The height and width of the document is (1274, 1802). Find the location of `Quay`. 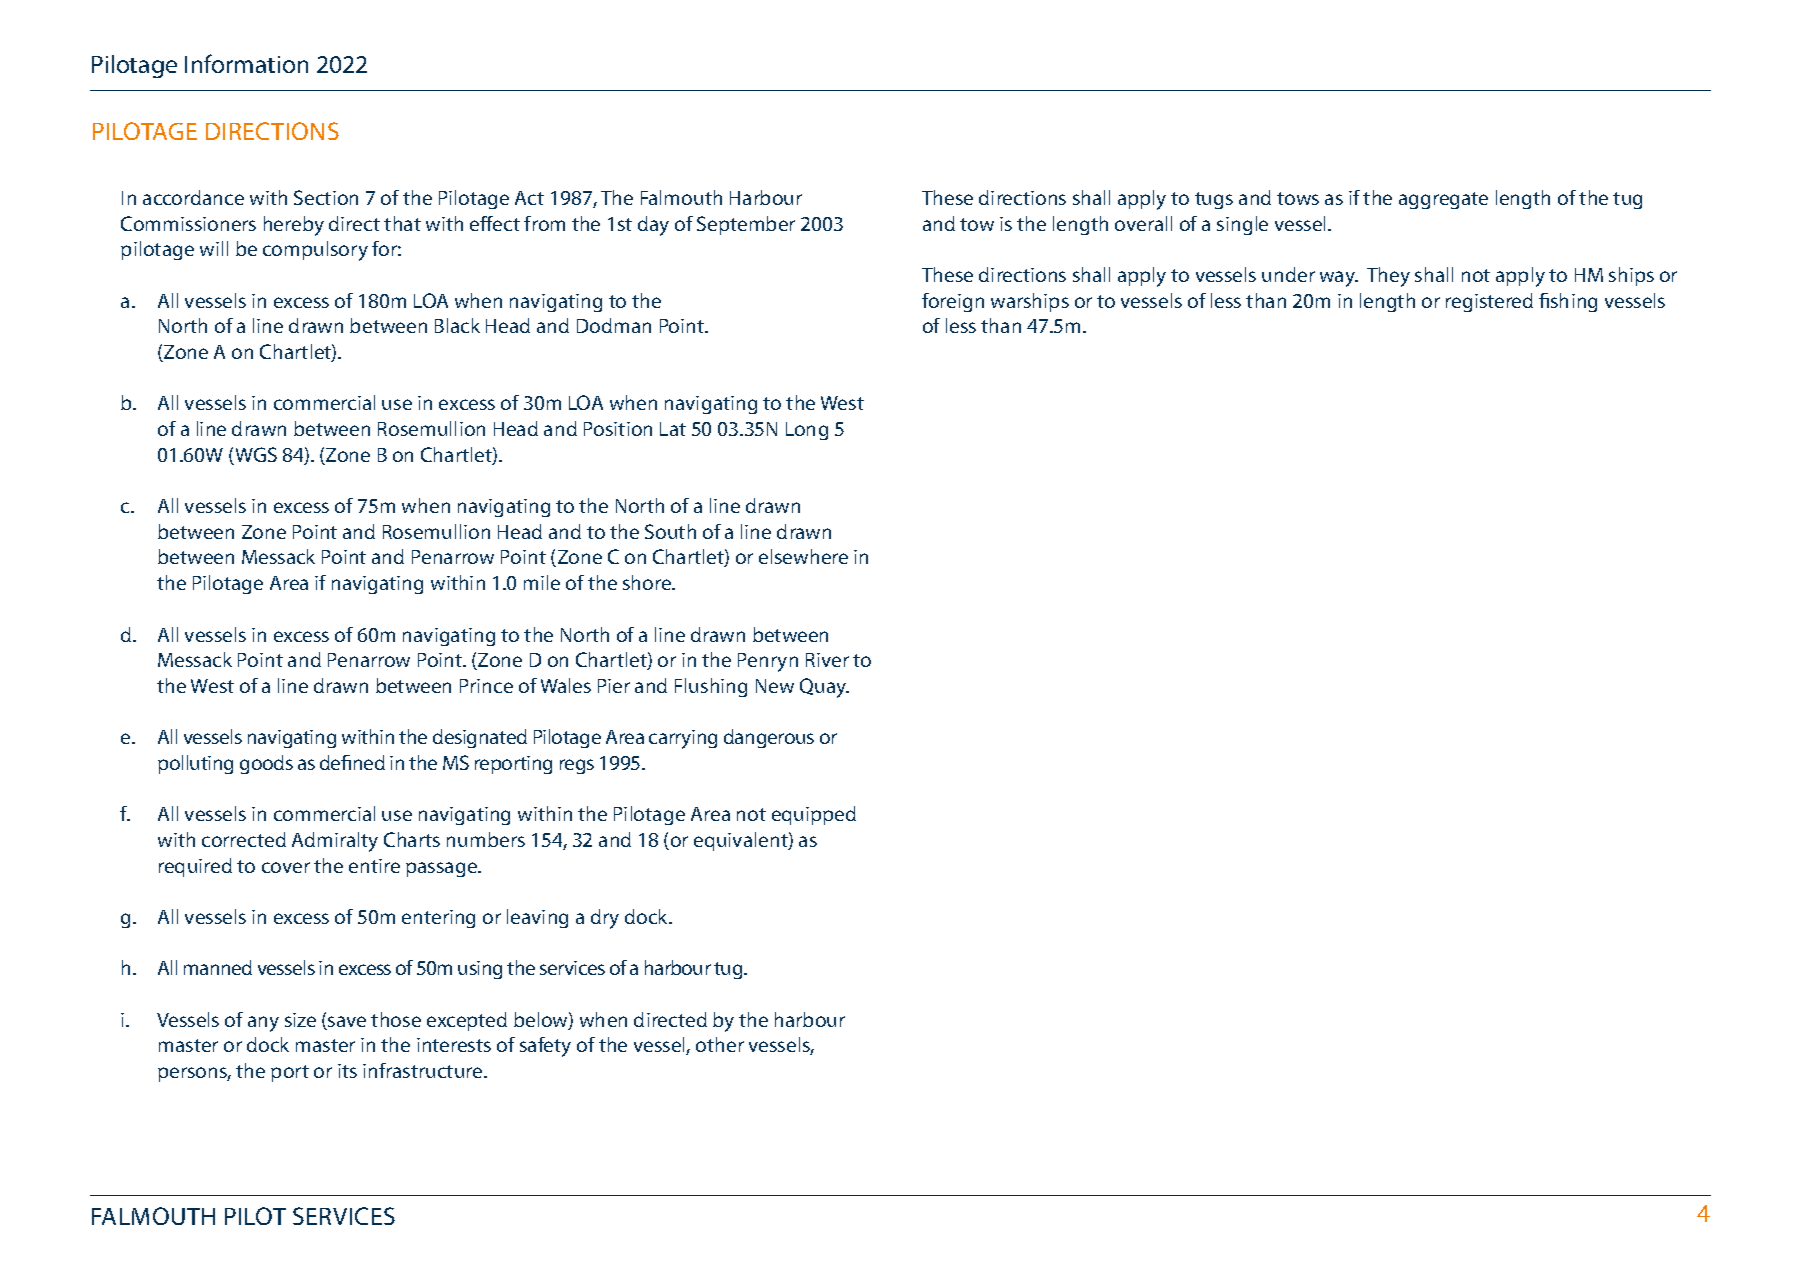

Quay is located at coordinates (824, 688).
